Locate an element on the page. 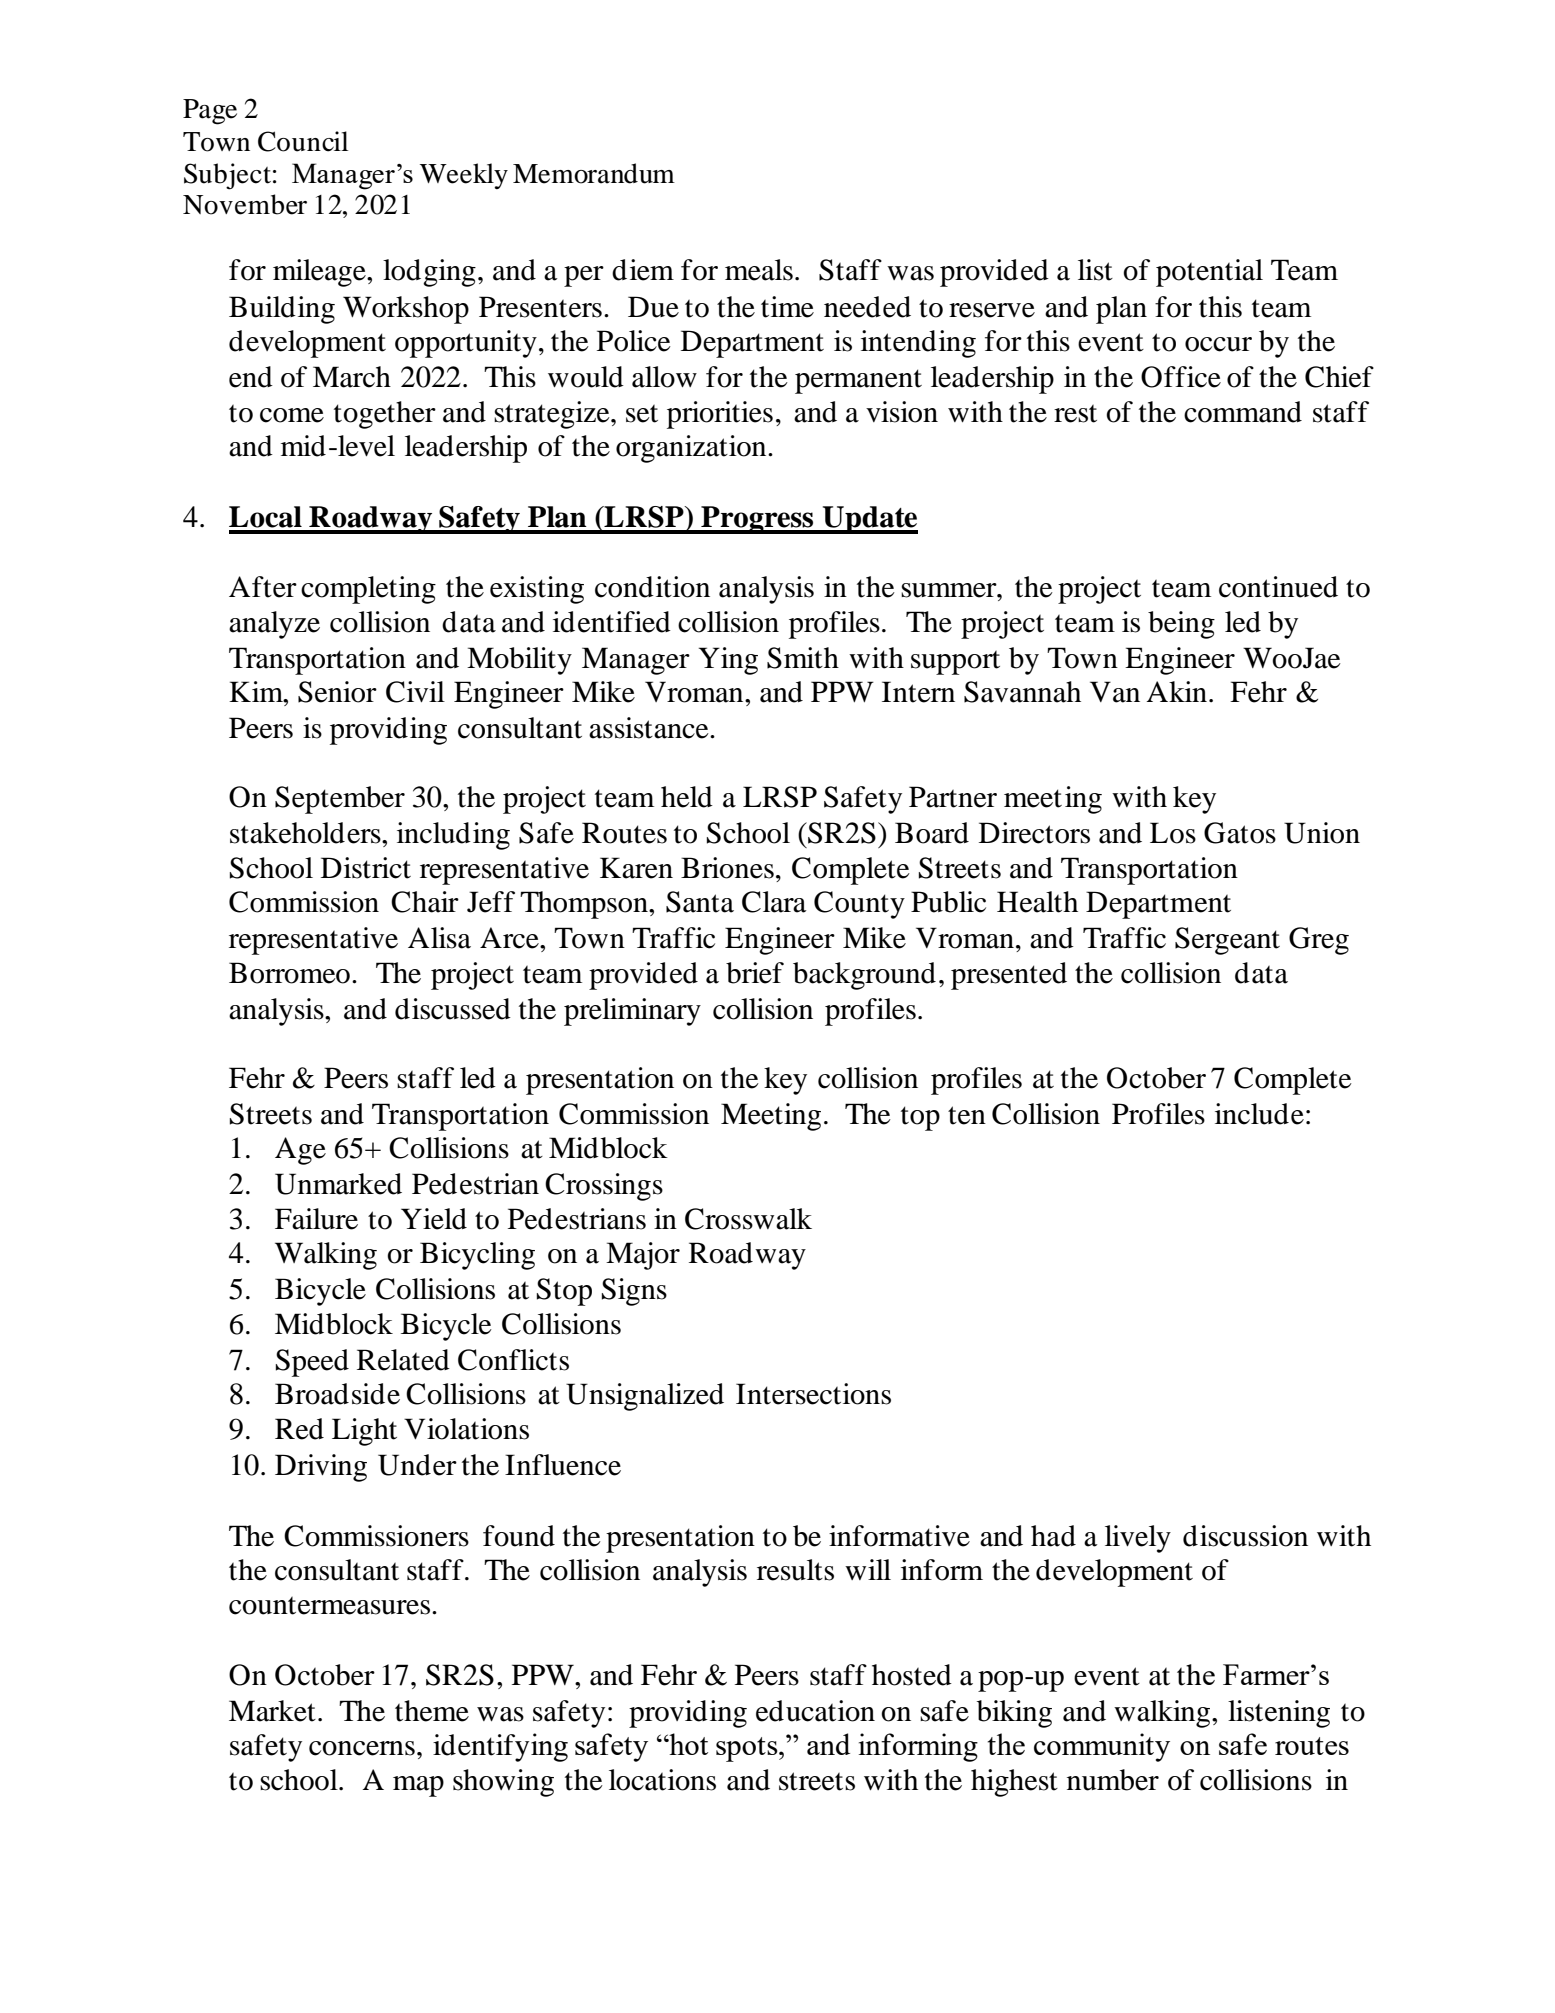 This image has width=1555, height=2013. Speed is located at coordinates (312, 1363).
